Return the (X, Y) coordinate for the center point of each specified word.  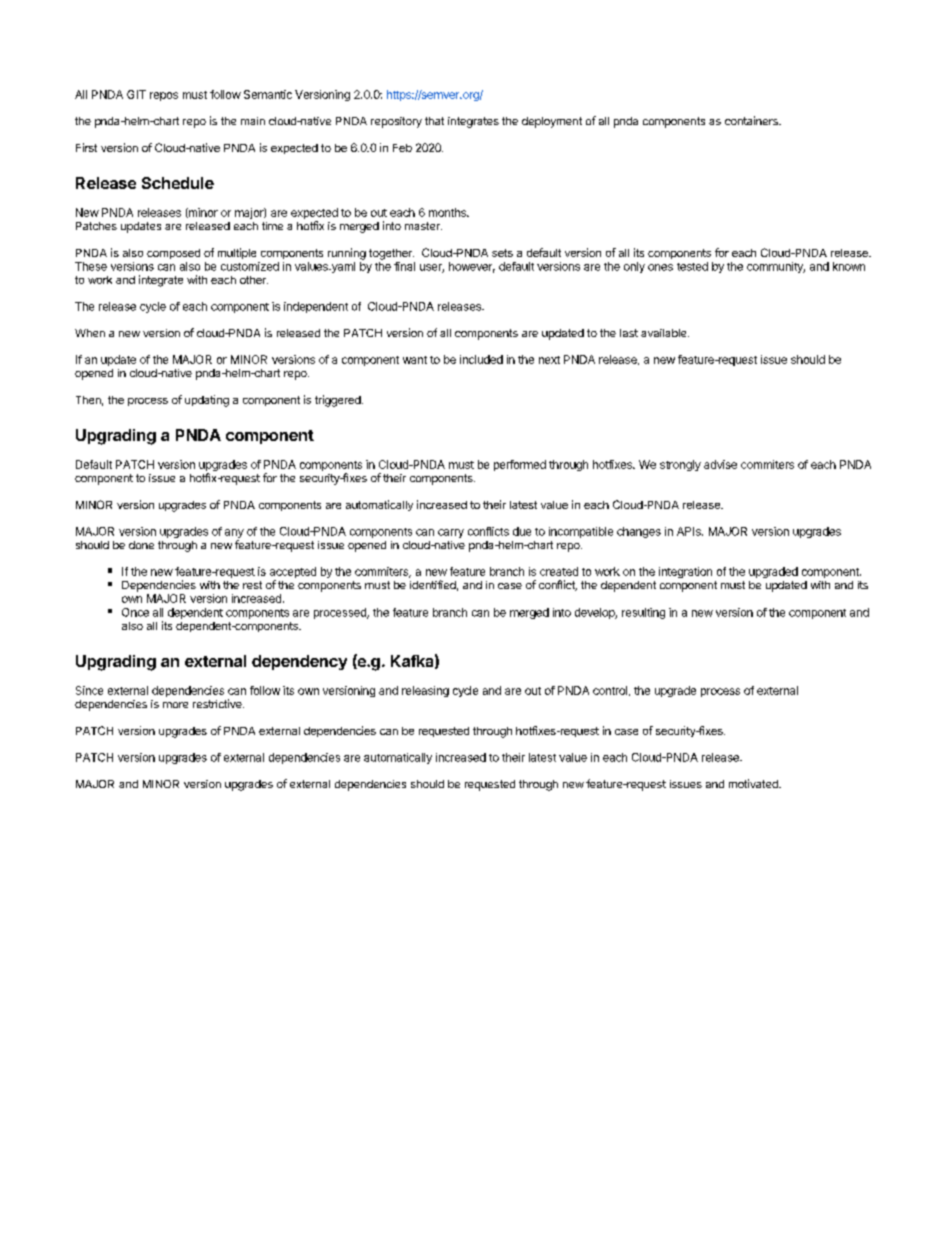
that (434, 121)
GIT (136, 94)
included (481, 359)
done (141, 545)
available (665, 333)
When (90, 333)
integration (685, 572)
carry (451, 533)
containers (752, 120)
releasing (425, 691)
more (175, 705)
